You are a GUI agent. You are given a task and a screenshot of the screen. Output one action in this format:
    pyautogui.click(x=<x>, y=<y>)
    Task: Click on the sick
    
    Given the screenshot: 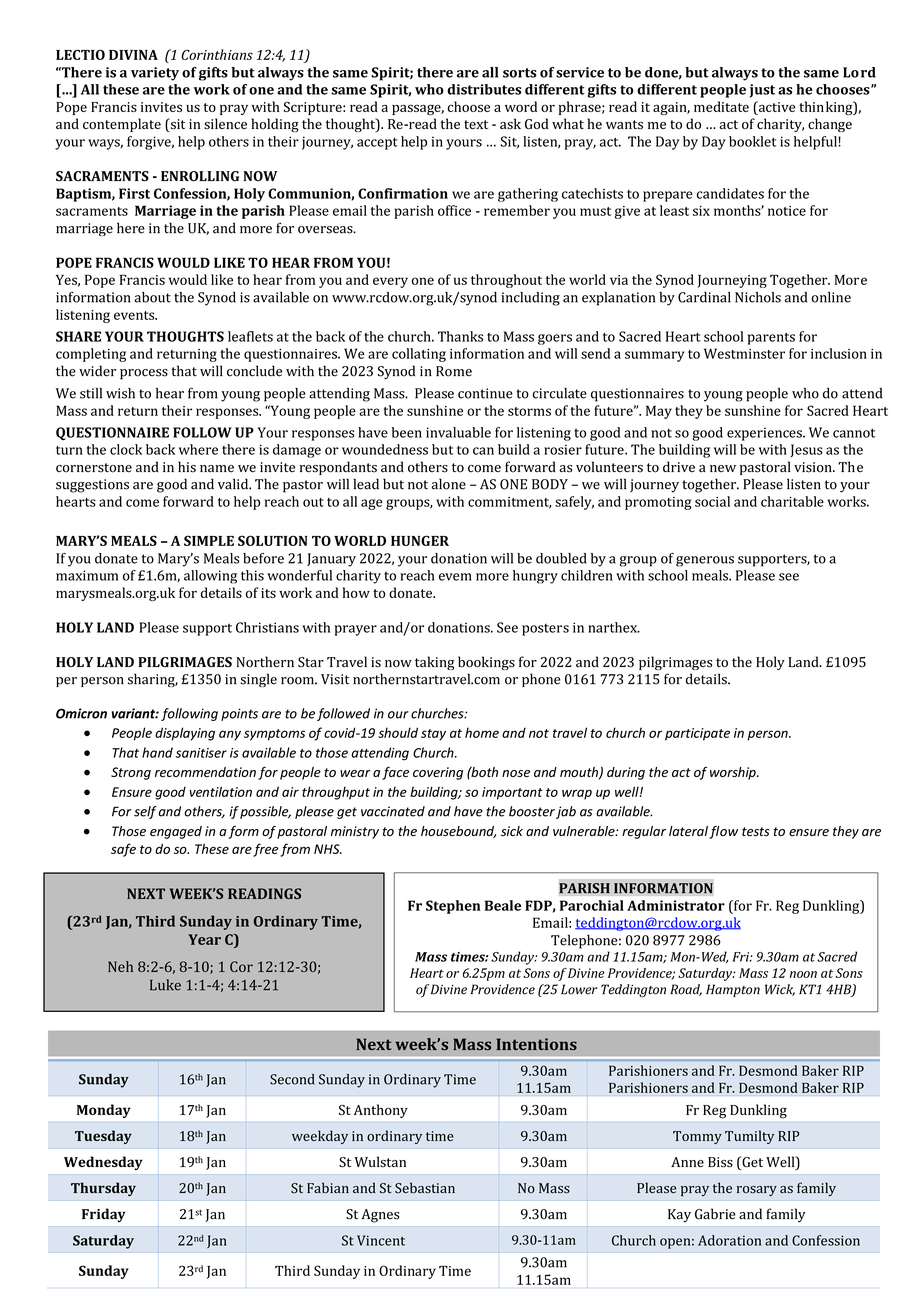 What is the action you would take?
    pyautogui.click(x=512, y=831)
